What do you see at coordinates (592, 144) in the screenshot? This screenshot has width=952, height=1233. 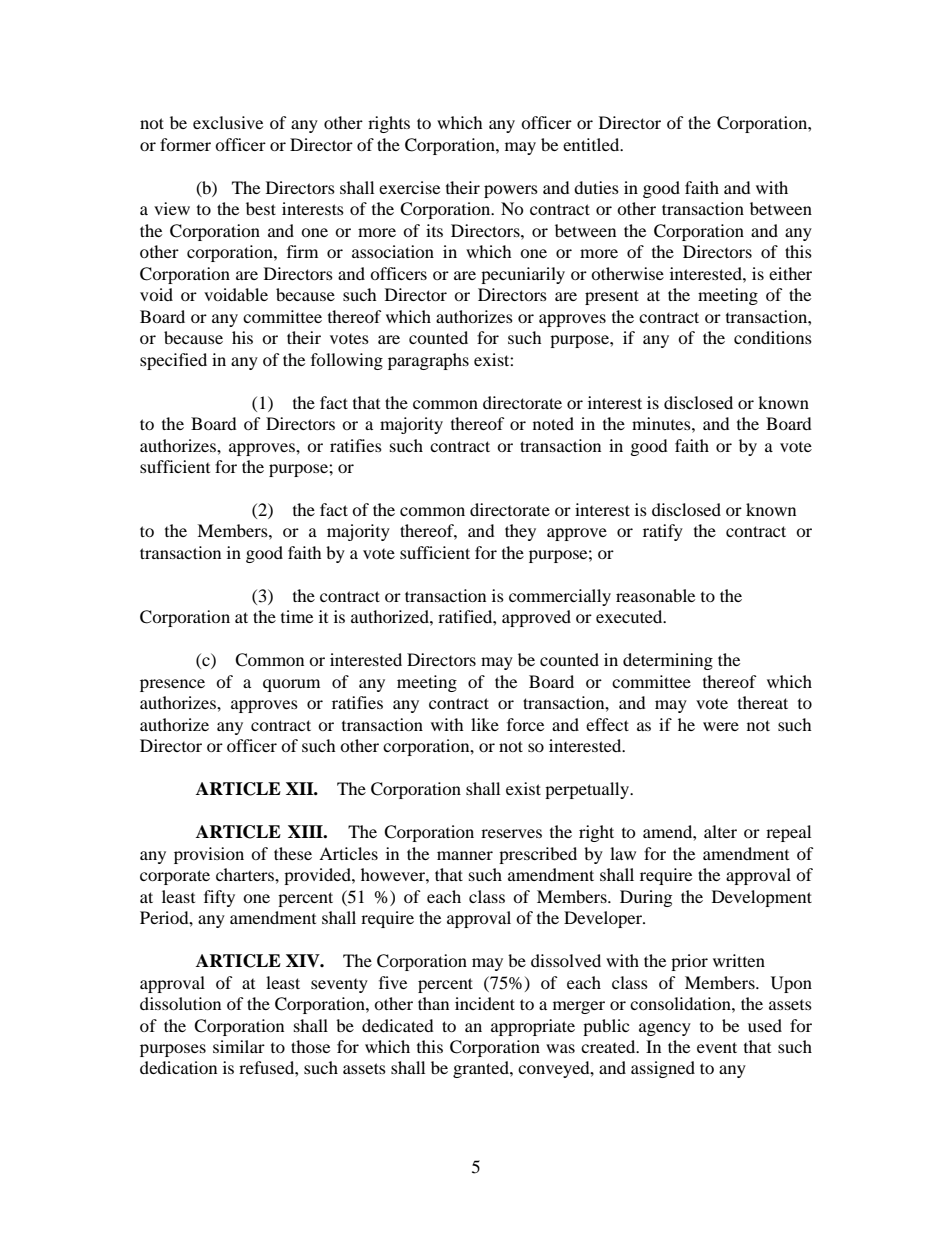 I see `entitled` at bounding box center [592, 144].
